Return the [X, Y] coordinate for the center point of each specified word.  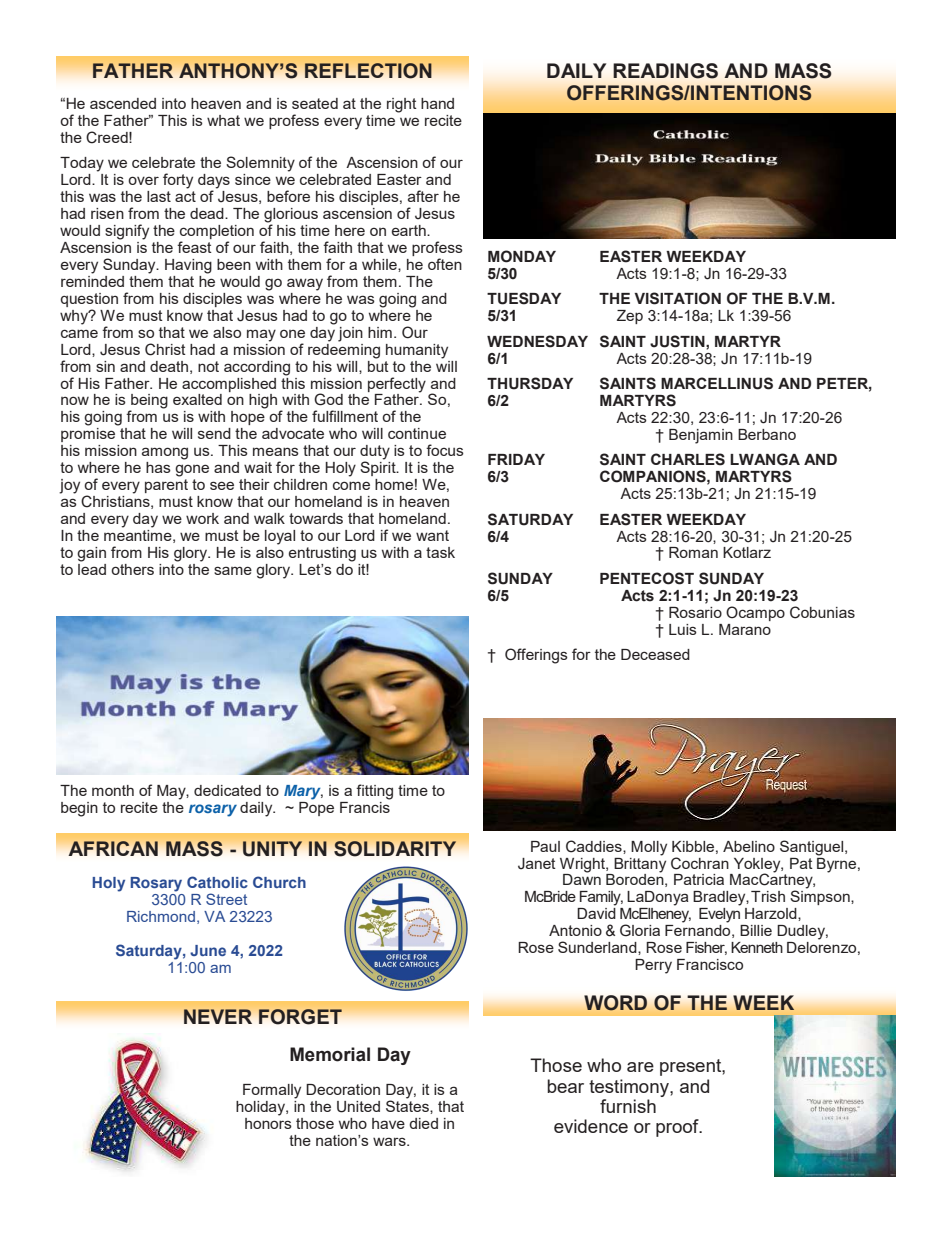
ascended [123, 103]
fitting [374, 792]
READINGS [665, 71]
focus [445, 450]
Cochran [700, 863]
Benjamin [701, 436]
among [165, 453]
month [113, 790]
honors [268, 1122]
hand [437, 103]
